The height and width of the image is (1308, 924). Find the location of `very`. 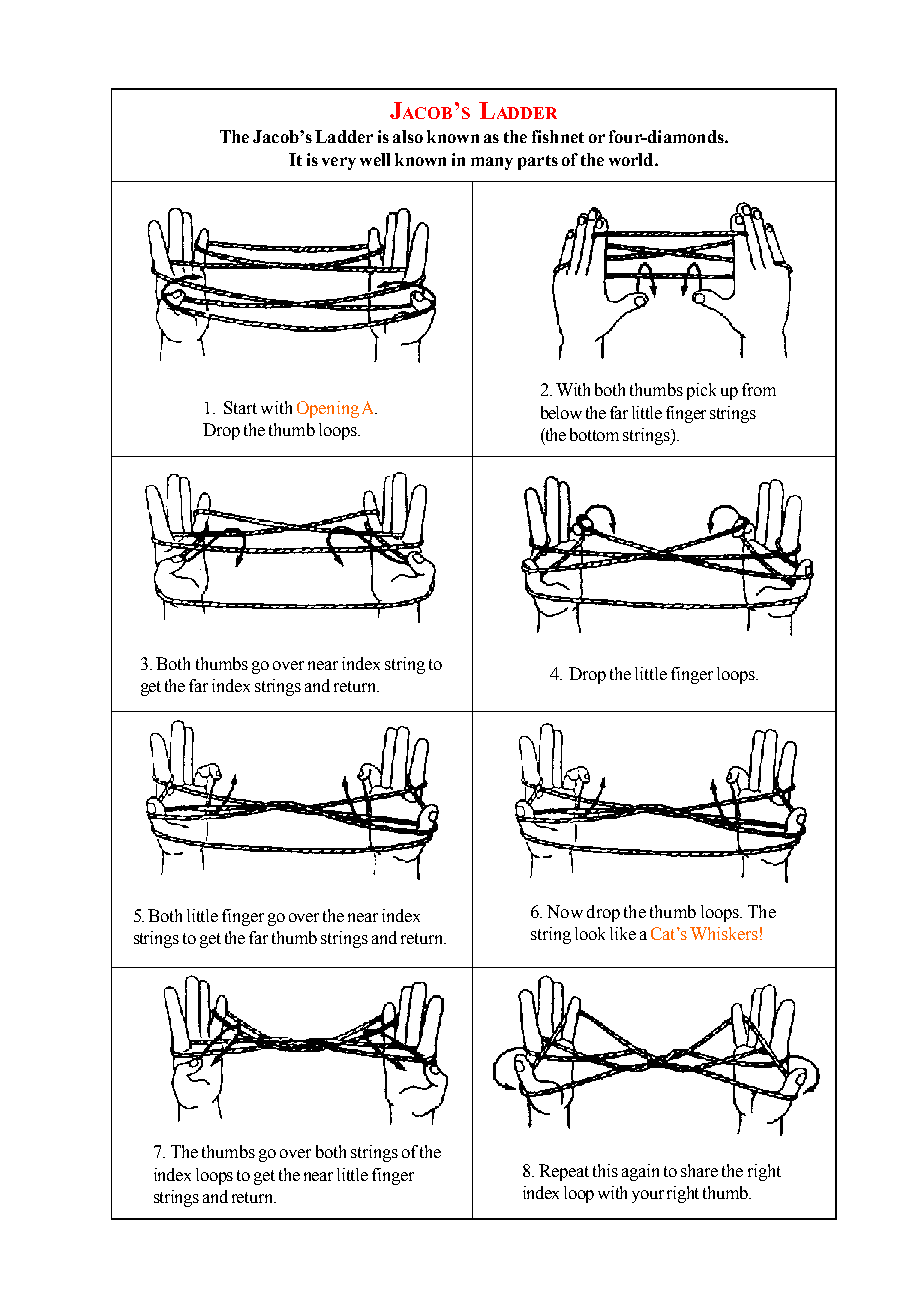

very is located at coordinates (339, 163).
